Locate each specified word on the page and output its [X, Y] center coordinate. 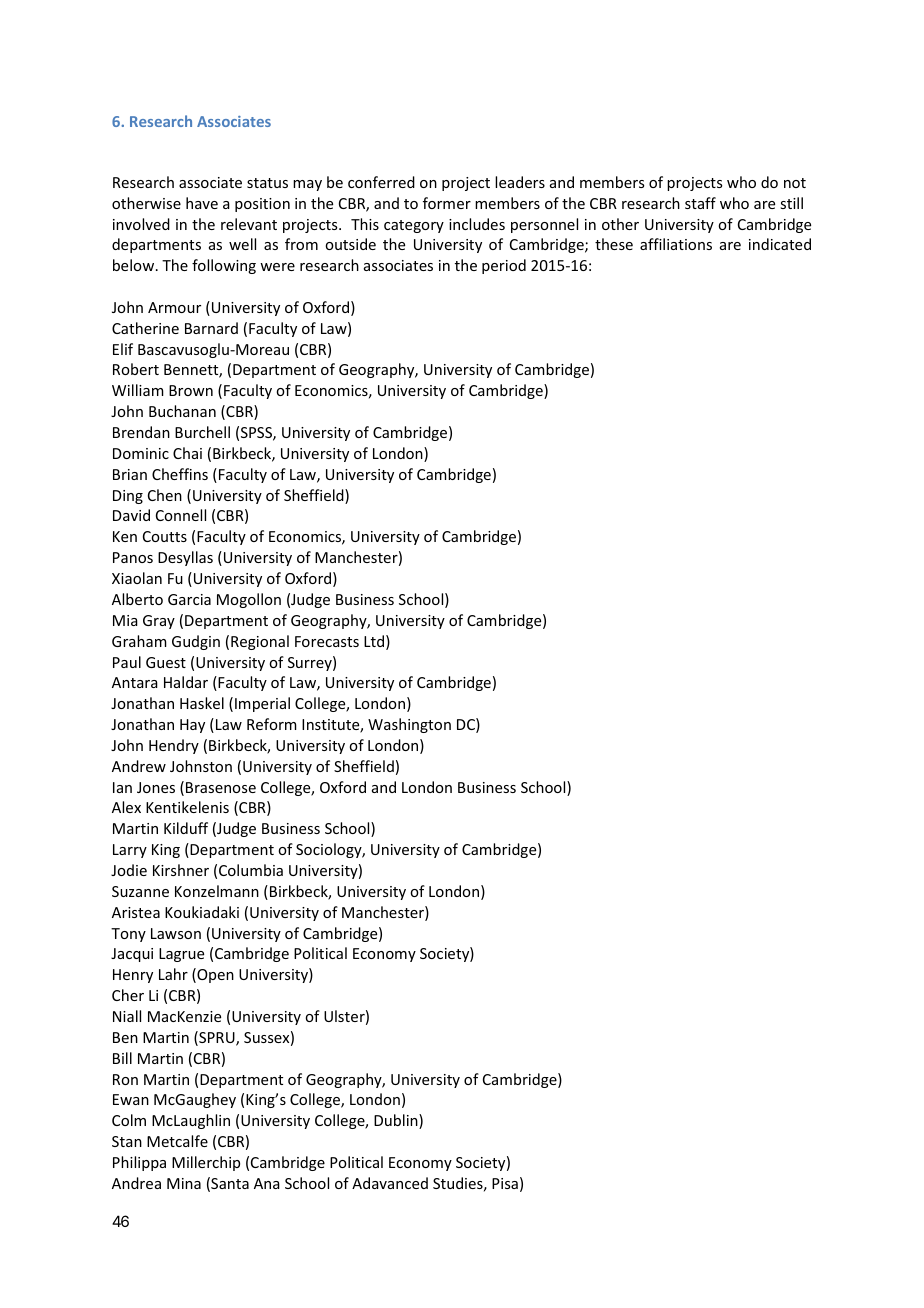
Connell [181, 515]
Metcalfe [177, 1141]
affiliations [676, 244]
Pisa [505, 1183]
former [447, 203]
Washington [409, 725]
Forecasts [327, 641]
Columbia [251, 870]
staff [700, 203]
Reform [272, 724]
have [202, 203]
